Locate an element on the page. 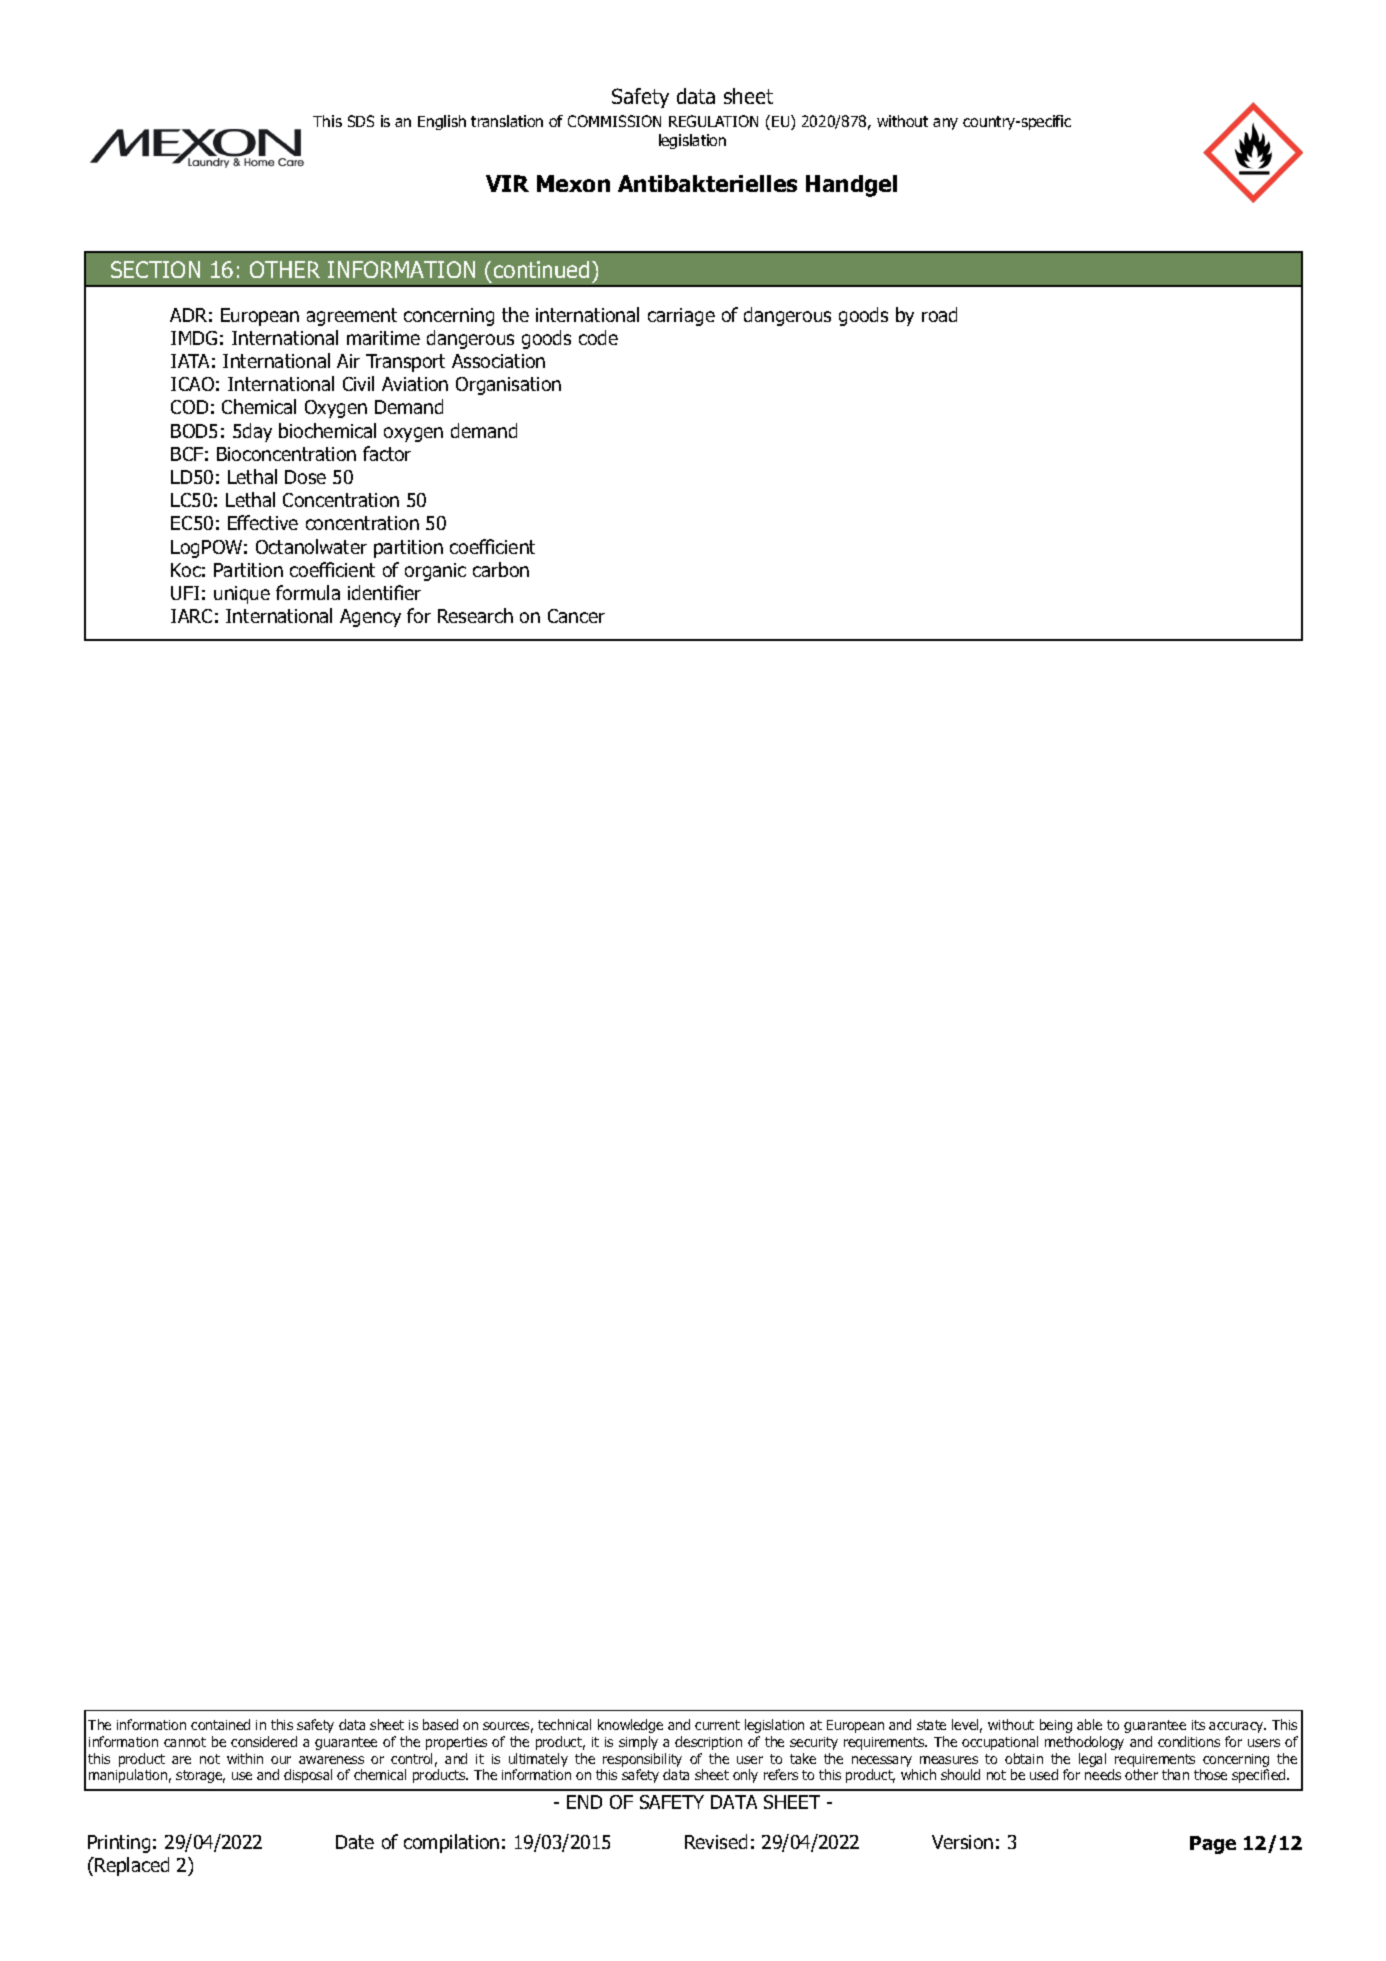  REGULATION is located at coordinates (713, 121).
